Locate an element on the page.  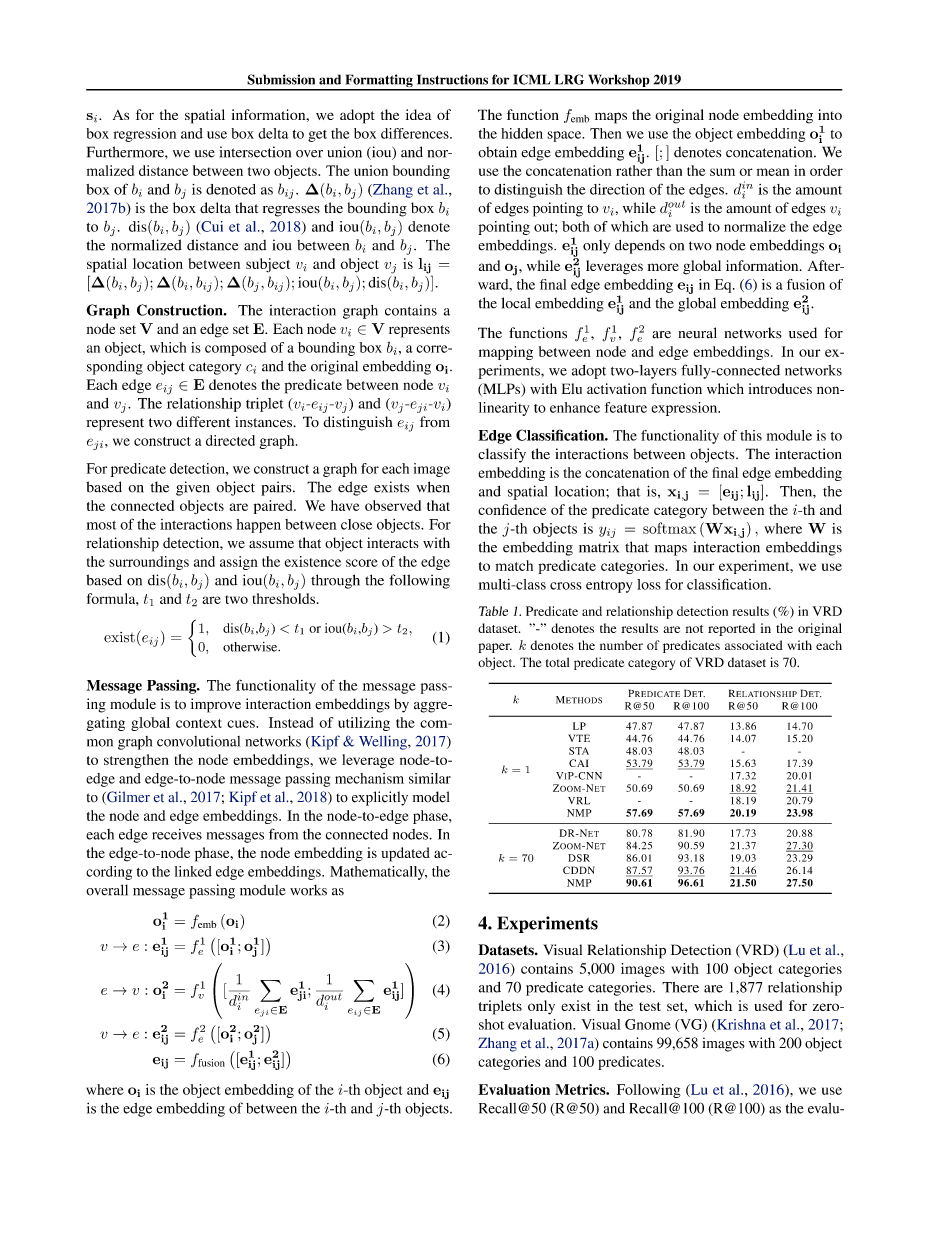
Instructions is located at coordinates (452, 79).
